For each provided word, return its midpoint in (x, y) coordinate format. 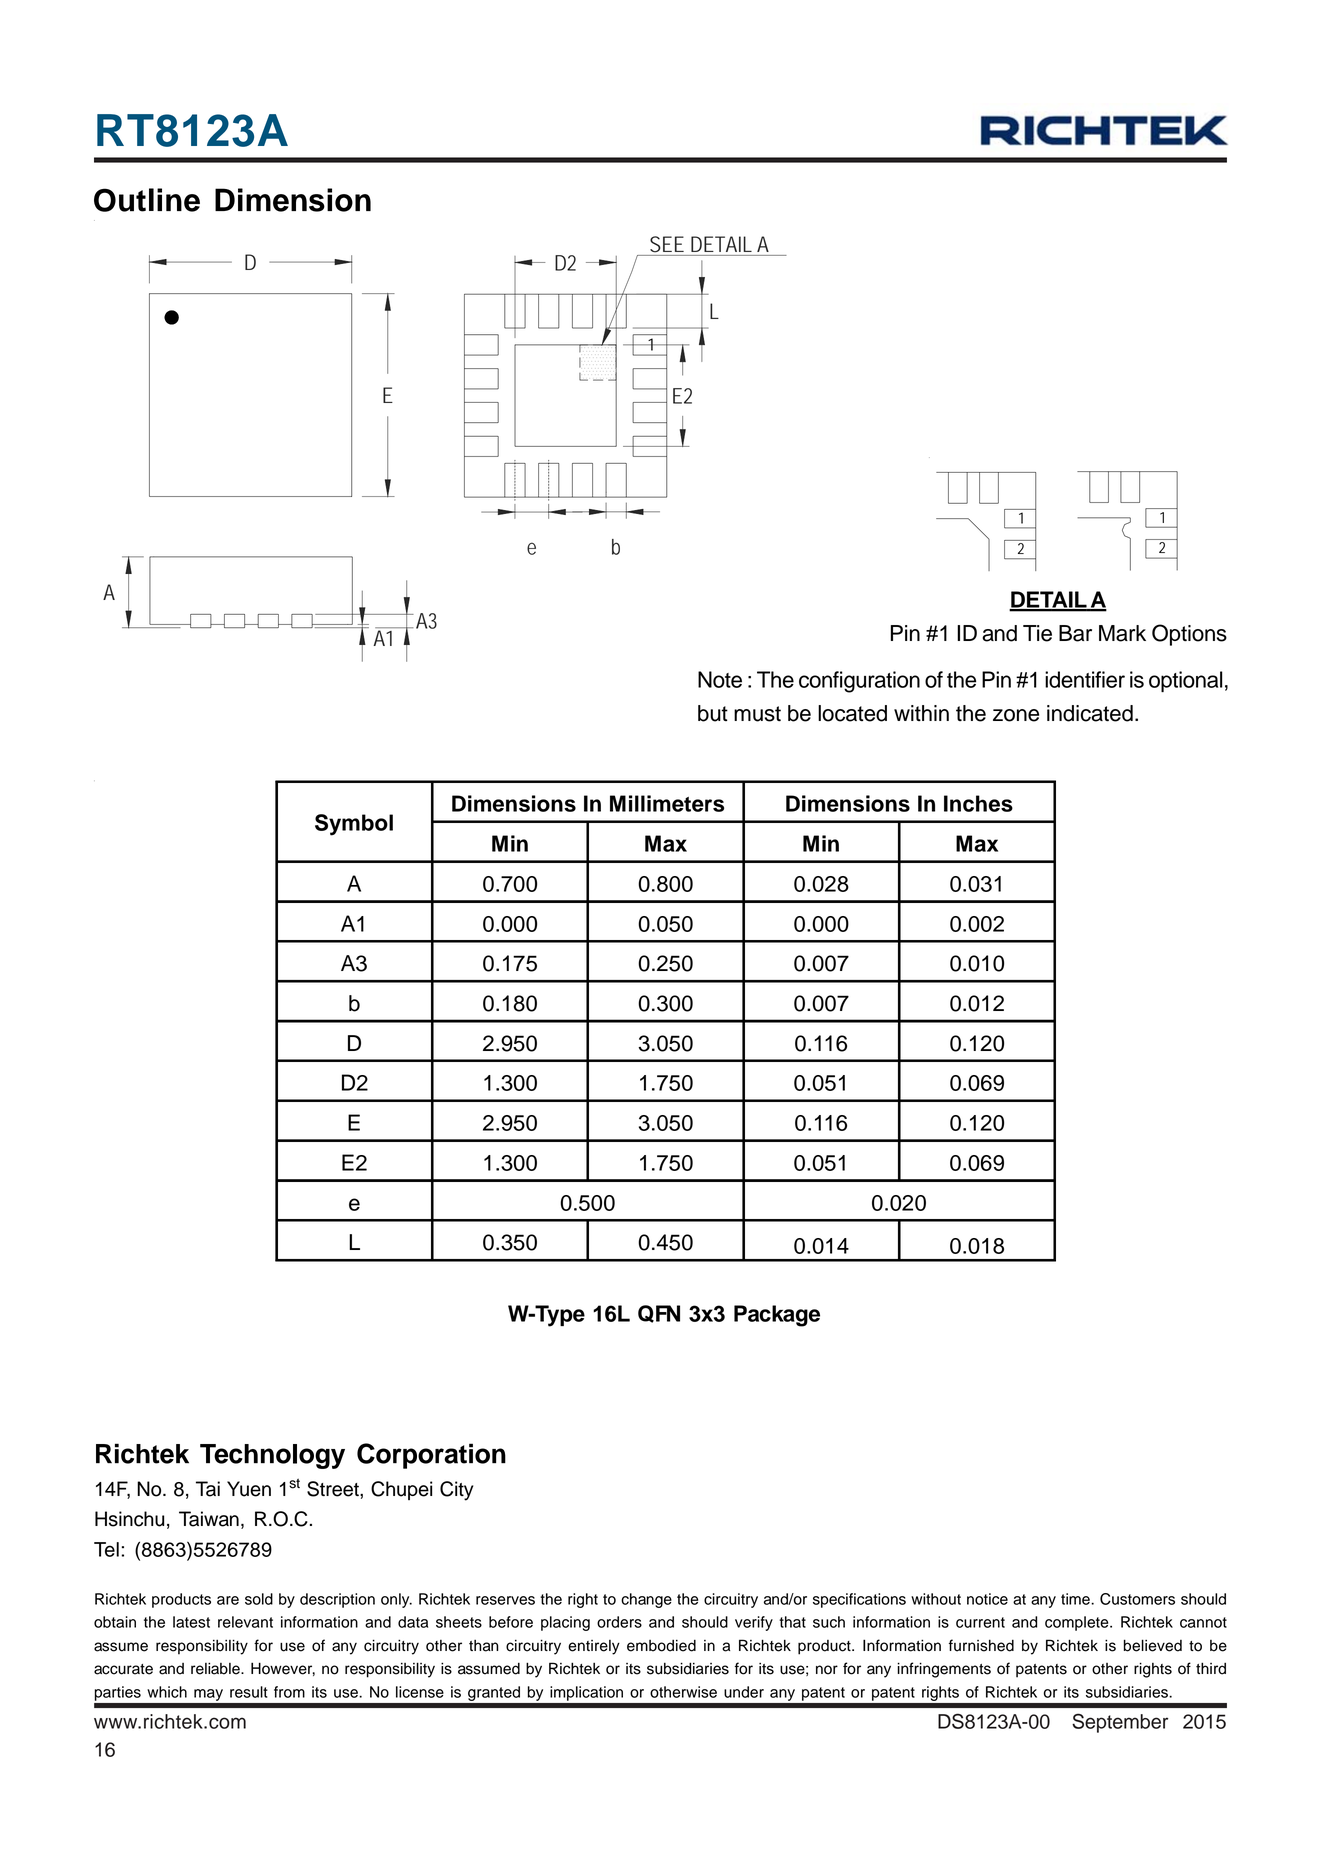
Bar (1075, 633)
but (713, 713)
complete (1078, 1623)
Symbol (354, 825)
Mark (1122, 633)
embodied (661, 1645)
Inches (978, 803)
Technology (272, 1456)
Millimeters (667, 803)
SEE (667, 244)
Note (720, 679)
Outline (147, 200)
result (249, 1692)
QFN (659, 1314)
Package (777, 1316)
